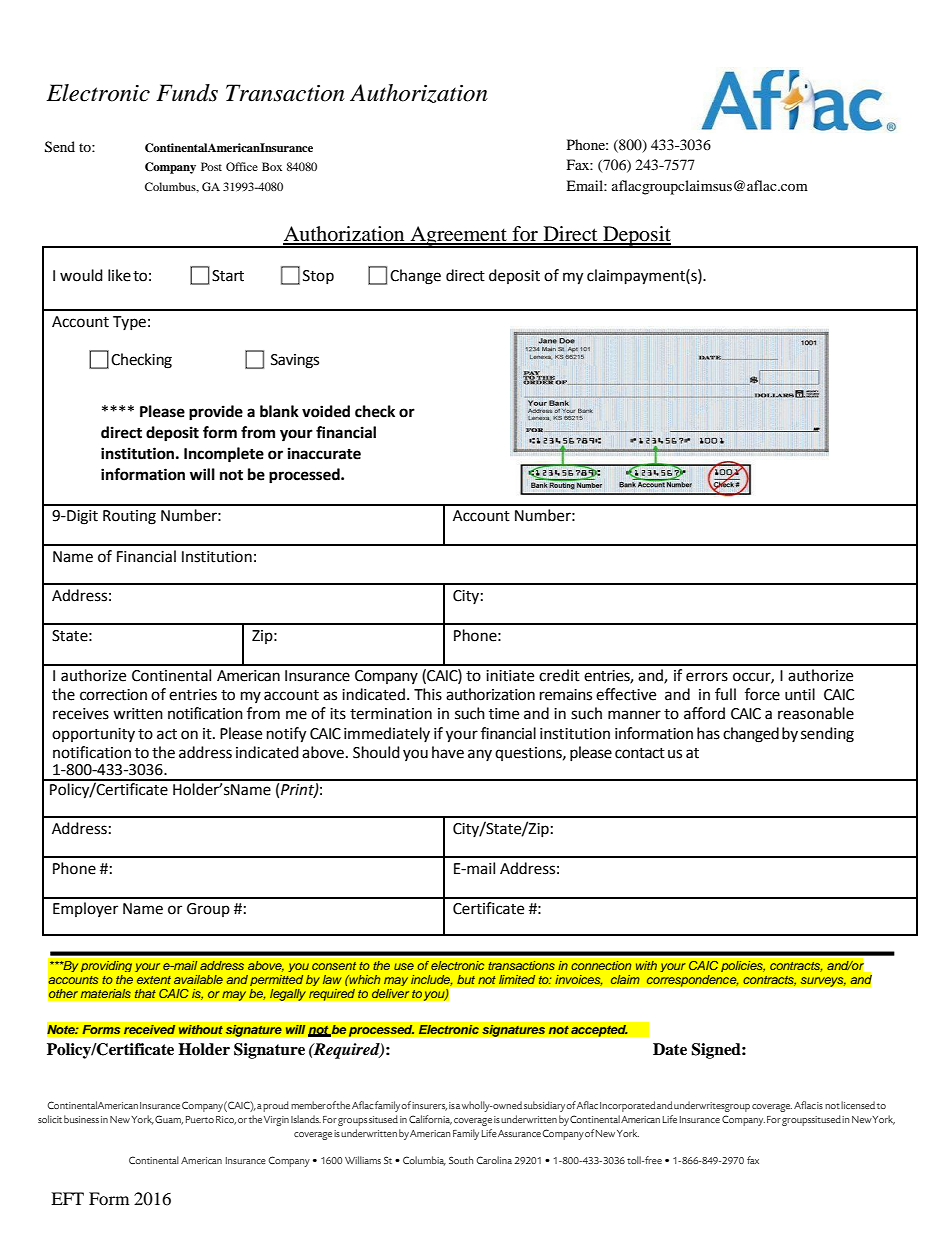  Describe the element at coordinates (272, 166) in the document. I see `Box` at that location.
